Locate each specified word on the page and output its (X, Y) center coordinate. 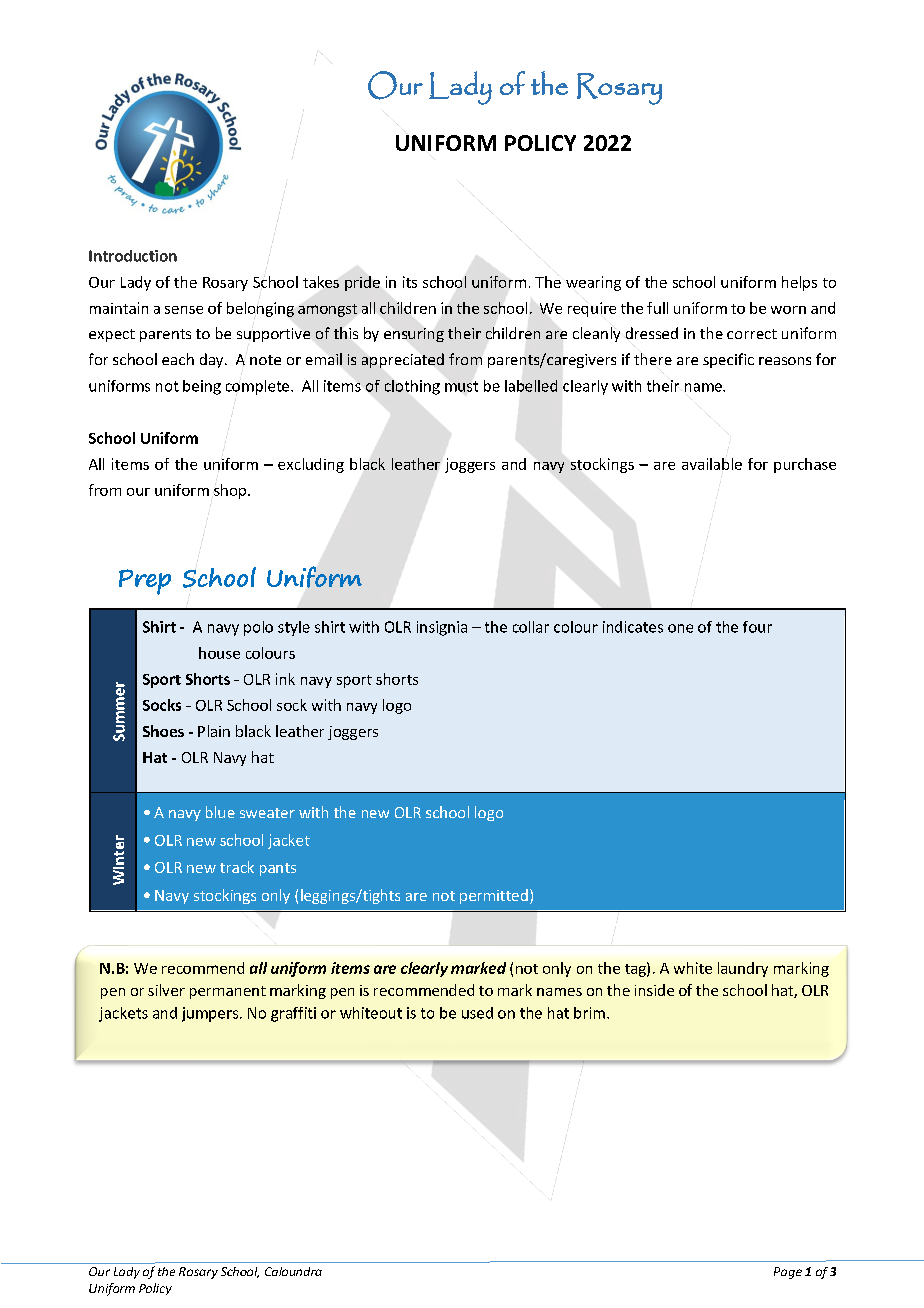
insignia (442, 628)
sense (184, 310)
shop (231, 491)
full (657, 308)
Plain (214, 731)
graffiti (293, 1014)
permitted (494, 896)
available (712, 462)
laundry (743, 969)
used (477, 1013)
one (680, 628)
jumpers (211, 1014)
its (410, 282)
